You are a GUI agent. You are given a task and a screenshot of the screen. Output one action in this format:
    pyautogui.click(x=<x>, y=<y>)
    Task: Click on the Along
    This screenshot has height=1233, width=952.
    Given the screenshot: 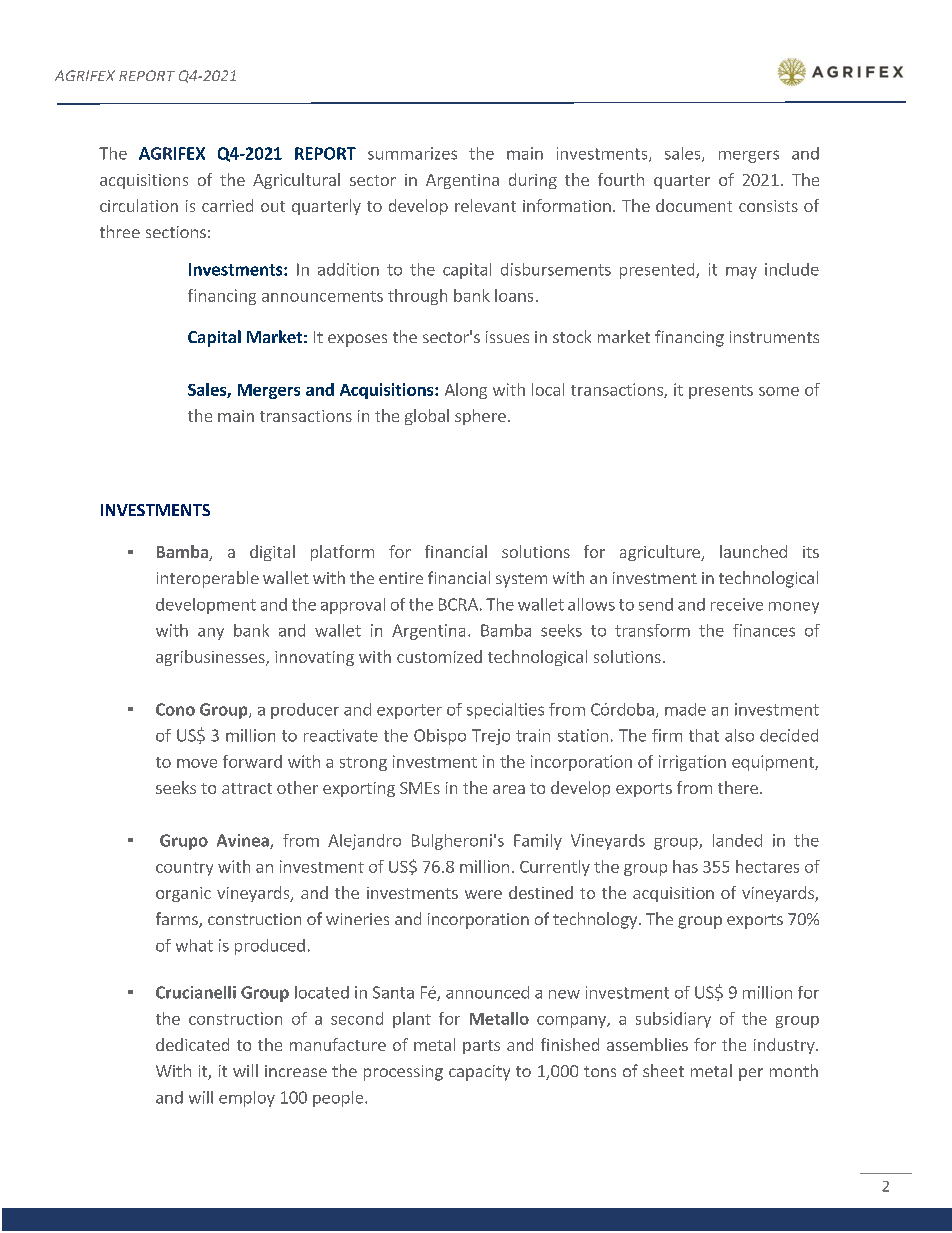 What is the action you would take?
    pyautogui.click(x=466, y=391)
